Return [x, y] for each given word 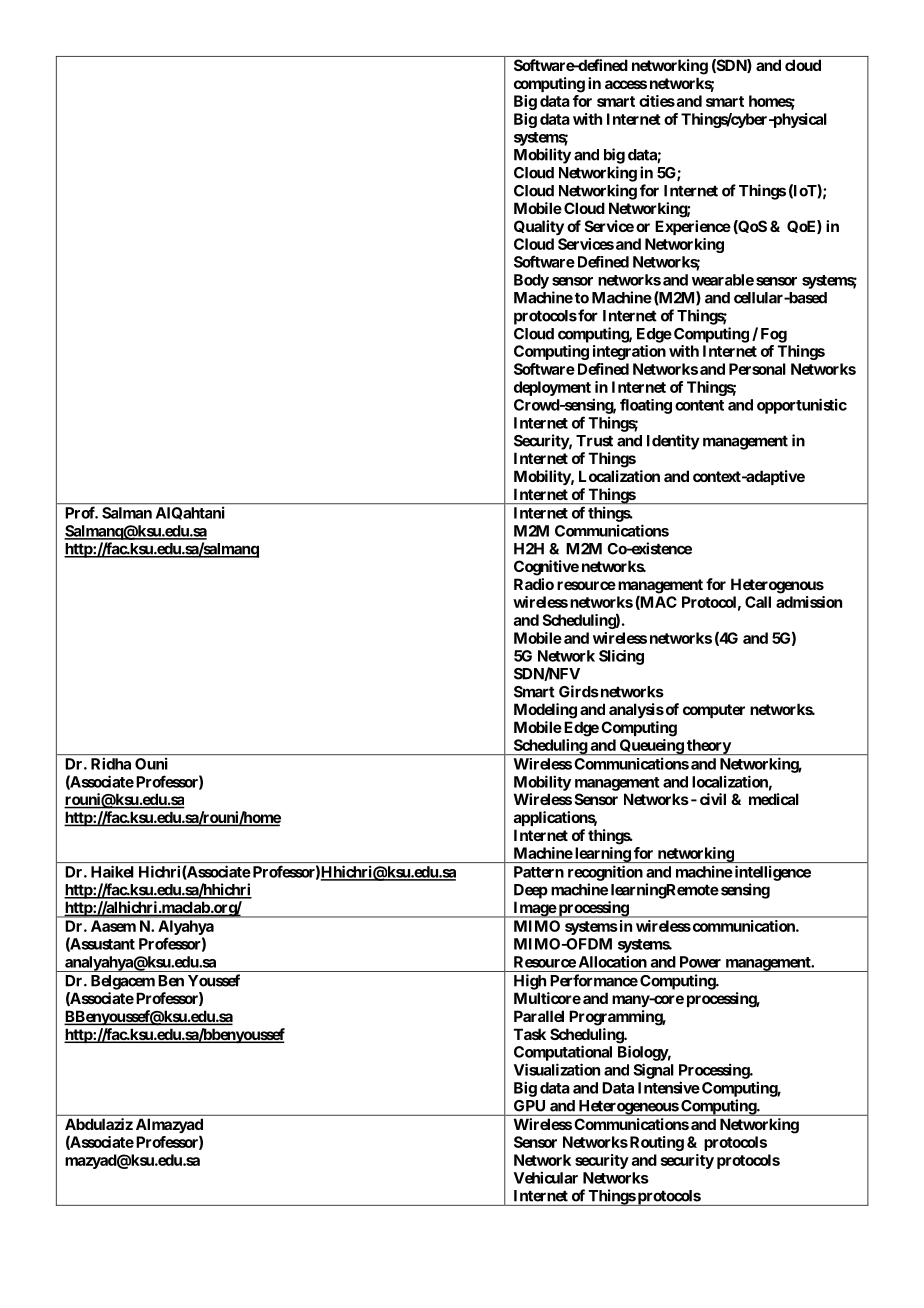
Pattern [539, 872]
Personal [757, 369]
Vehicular [546, 1177]
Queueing [651, 747]
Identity [673, 442]
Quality [539, 227]
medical [774, 799]
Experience [693, 227]
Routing [655, 1143]
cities [657, 101]
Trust [594, 441]
